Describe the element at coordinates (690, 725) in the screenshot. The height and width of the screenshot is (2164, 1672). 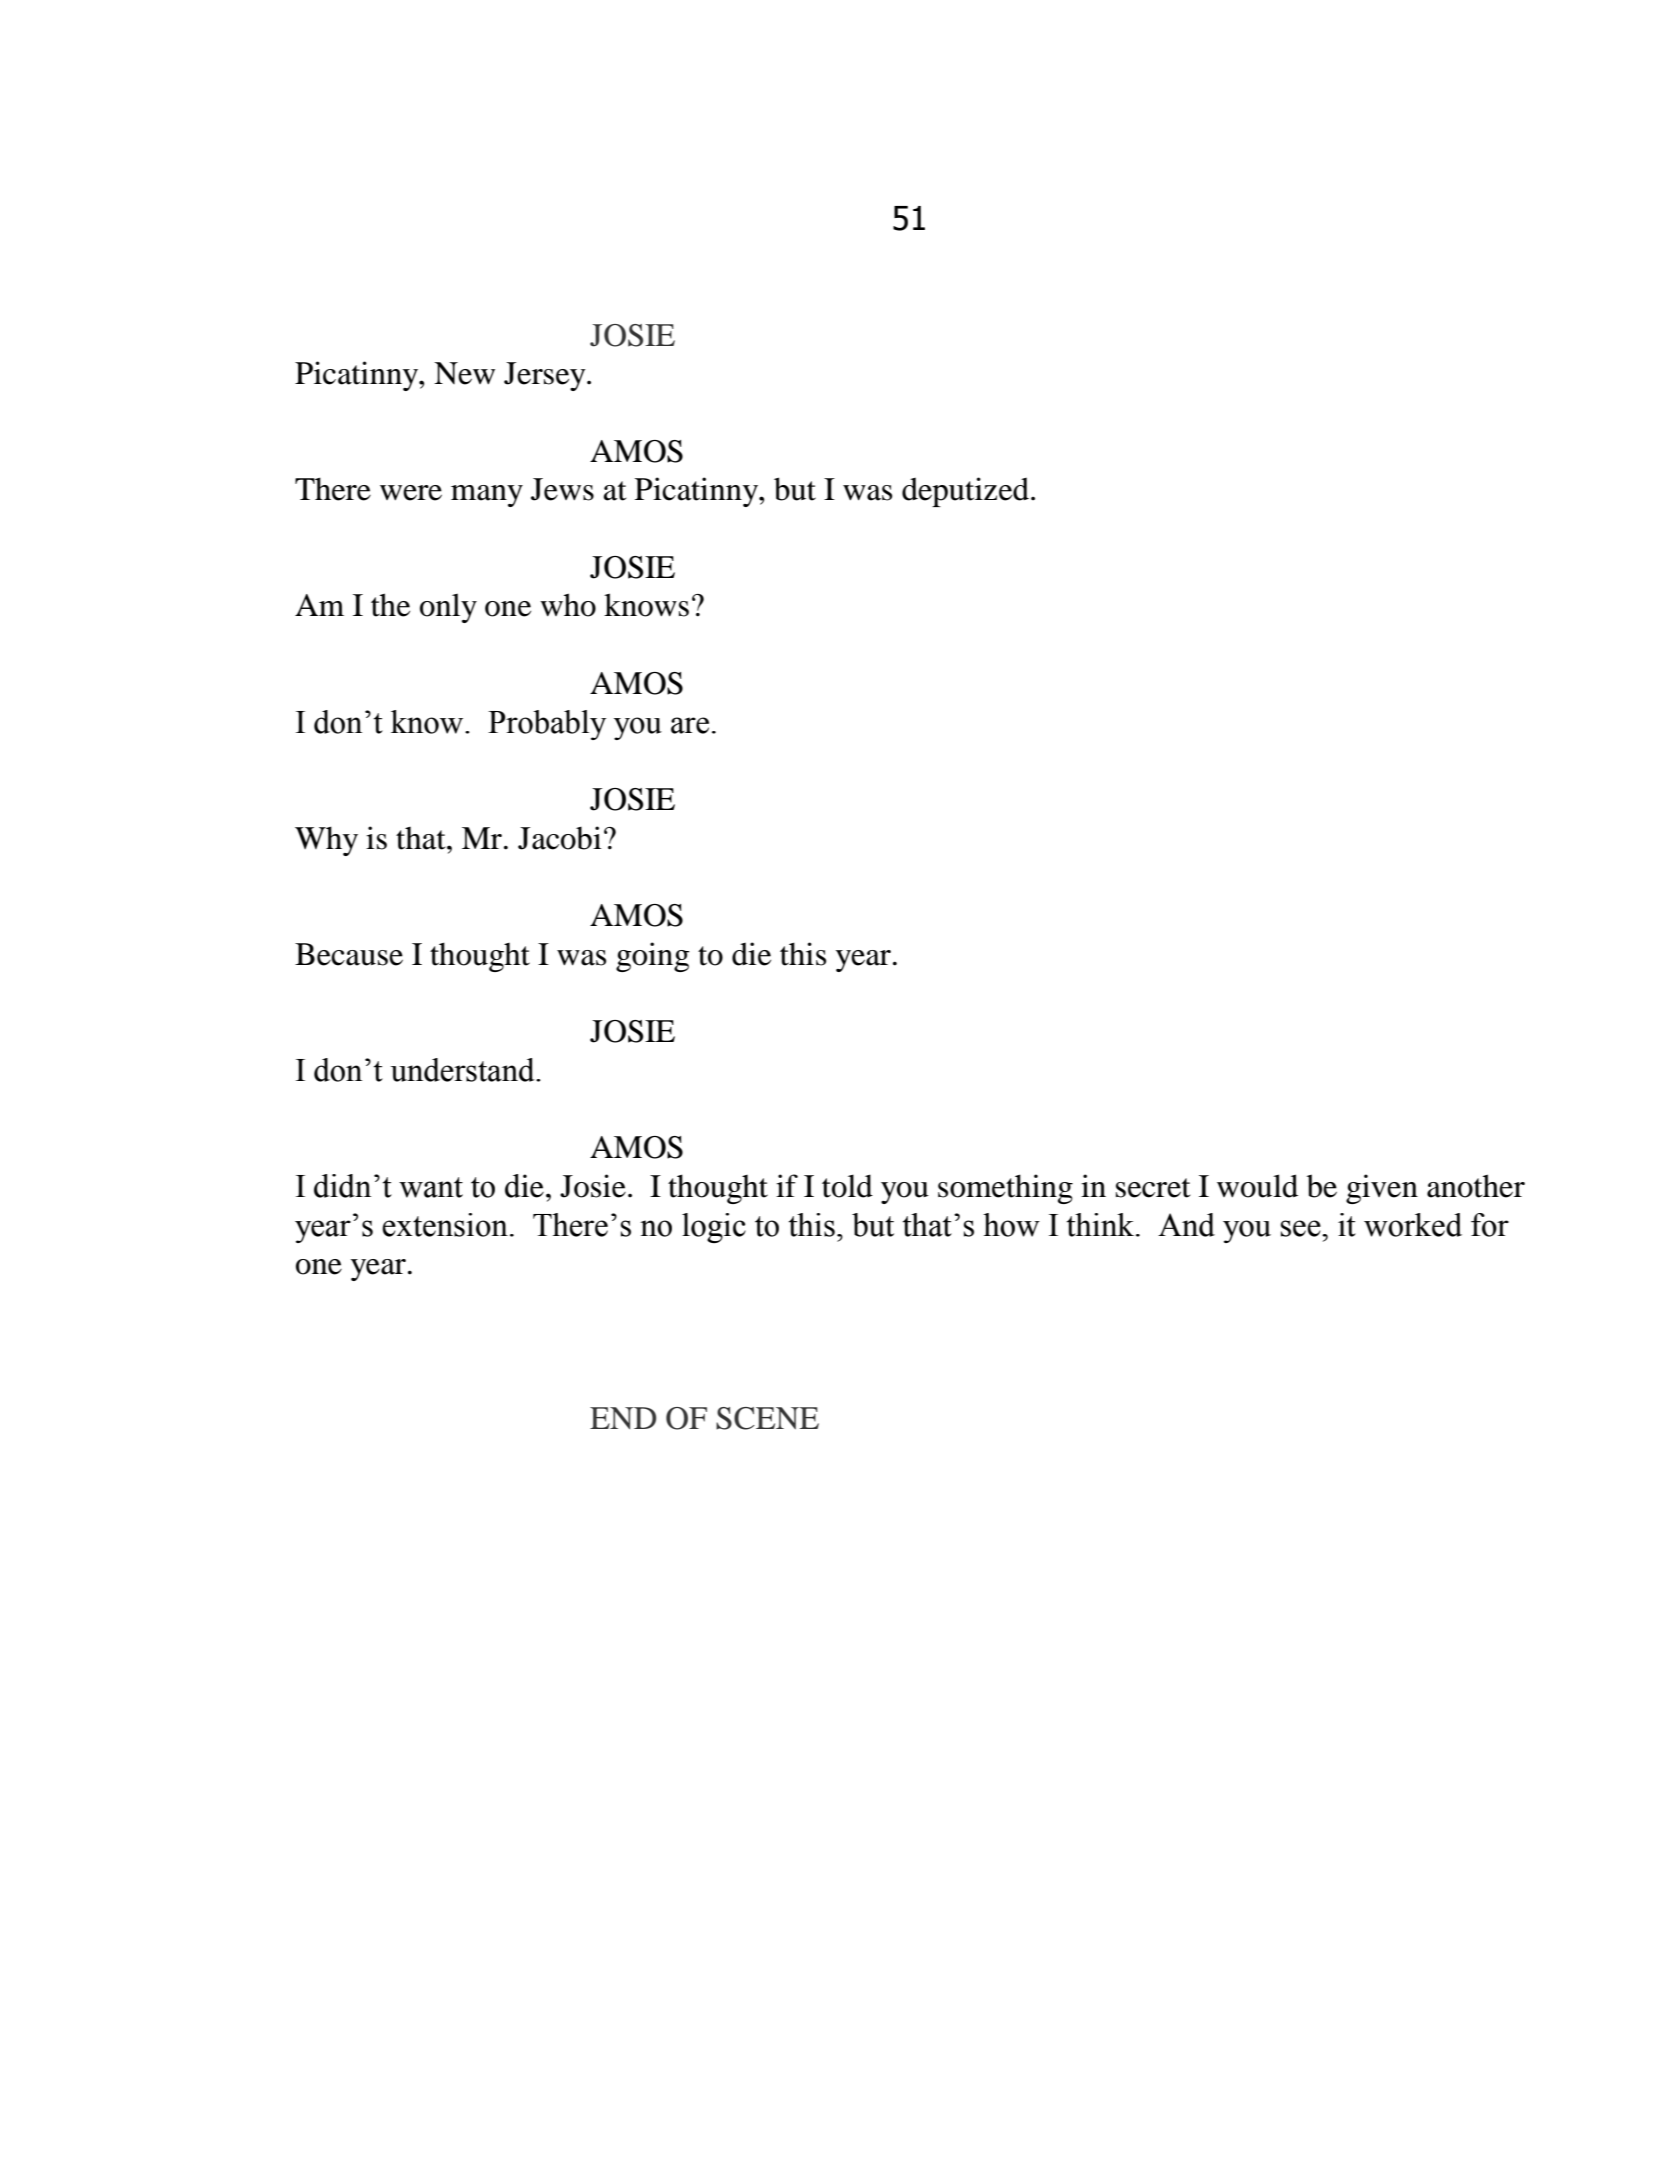
I see `are` at that location.
